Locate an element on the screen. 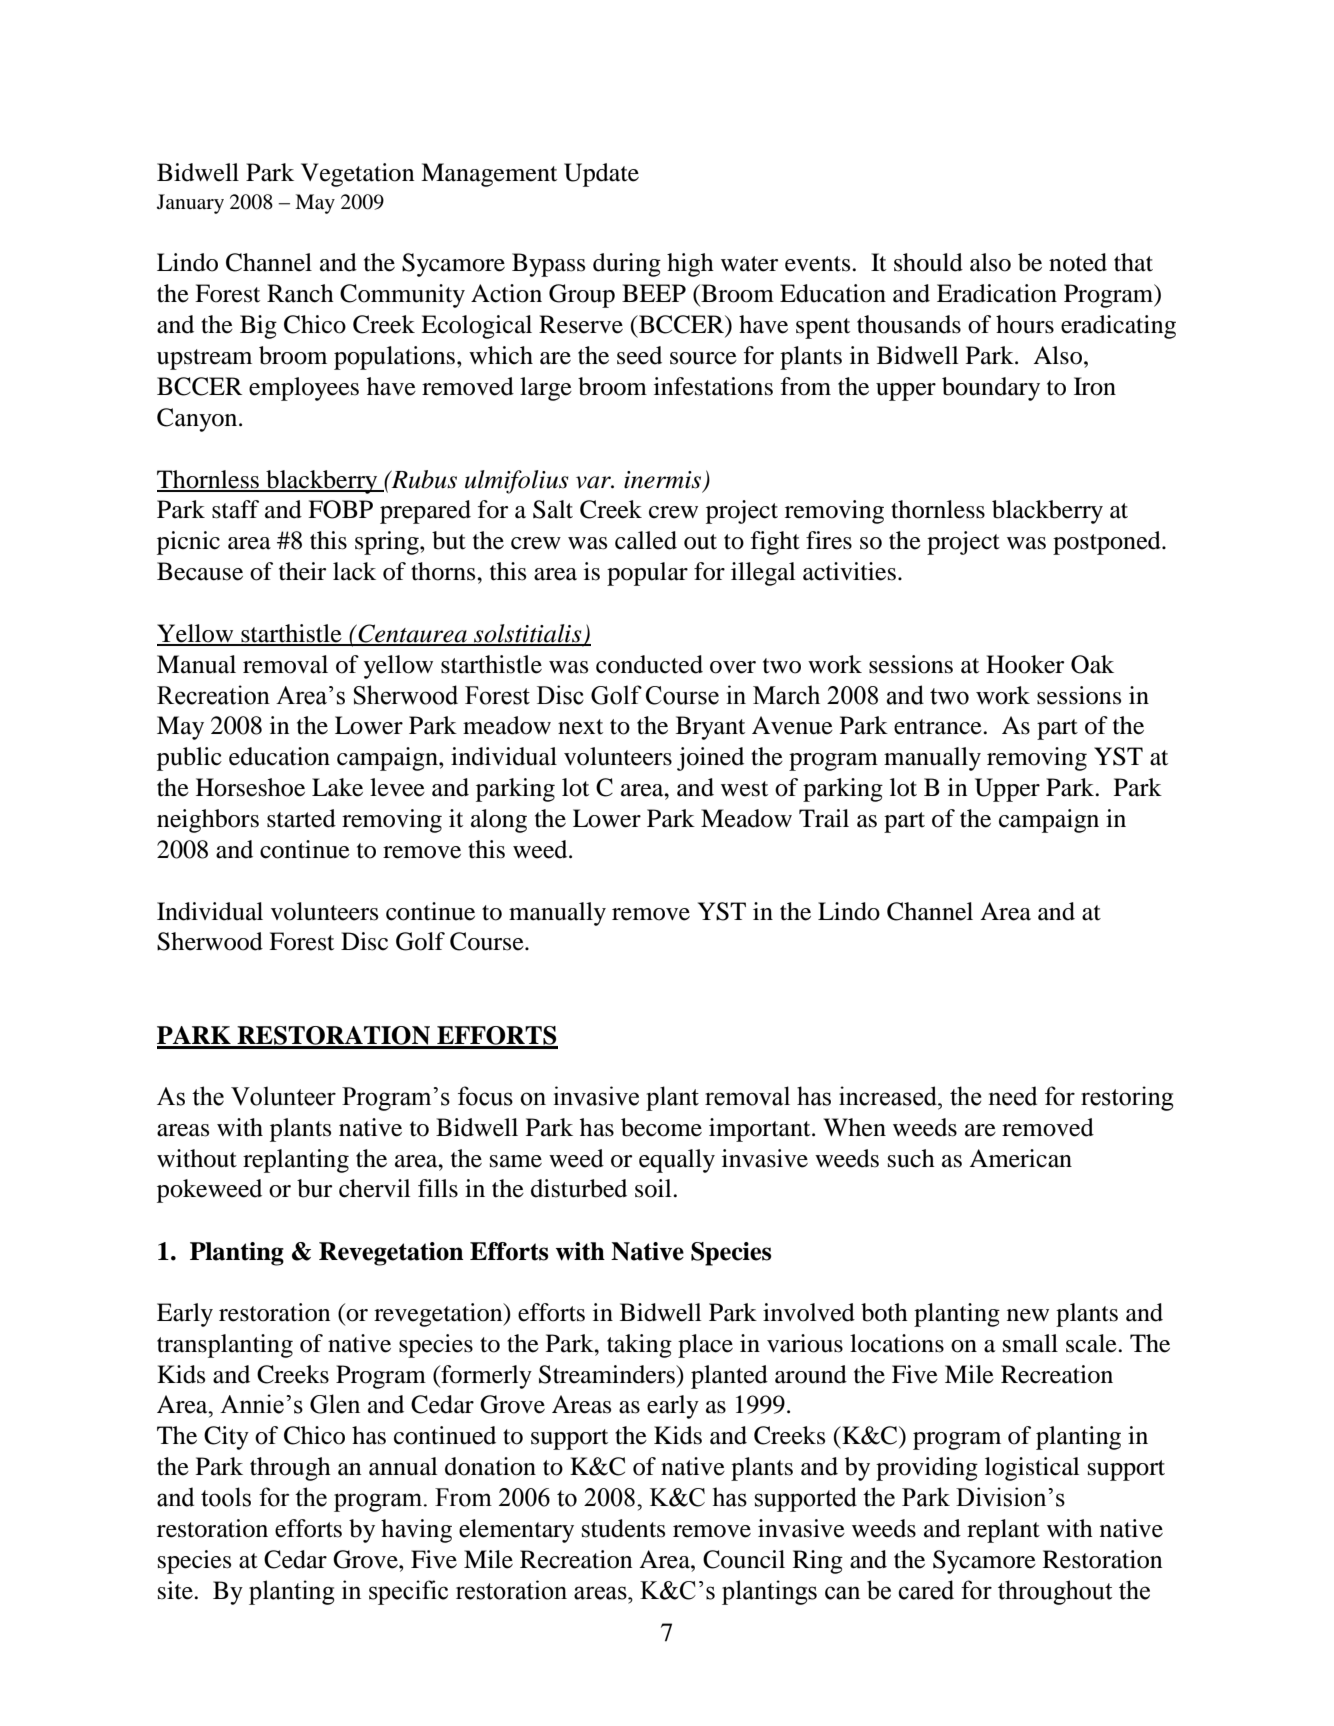 The height and width of the screenshot is (1726, 1334). American is located at coordinates (1020, 1158).
